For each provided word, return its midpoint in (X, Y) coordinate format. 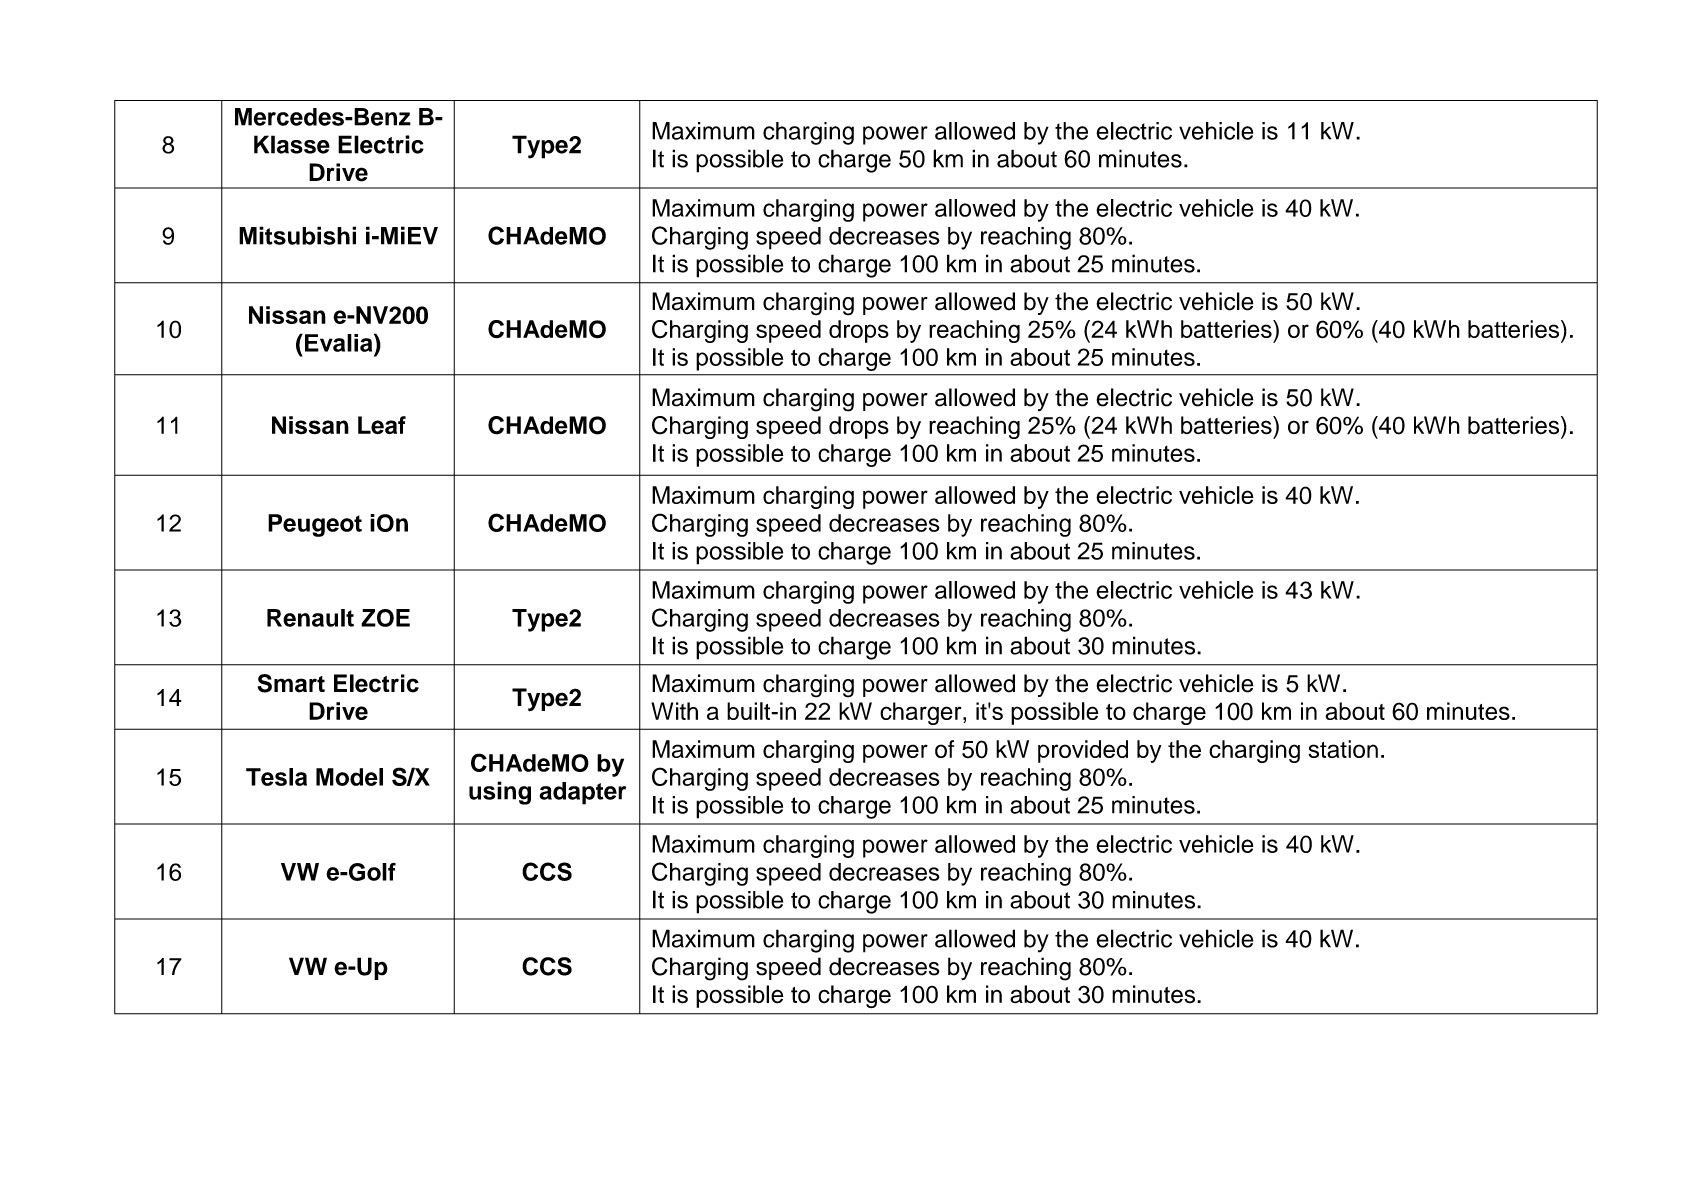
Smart (291, 683)
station (1343, 749)
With (674, 711)
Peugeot (315, 525)
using (500, 793)
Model (349, 777)
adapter (582, 793)
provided (1083, 751)
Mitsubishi (297, 235)
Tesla (276, 777)
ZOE (385, 618)
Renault (310, 618)
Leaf (382, 425)
